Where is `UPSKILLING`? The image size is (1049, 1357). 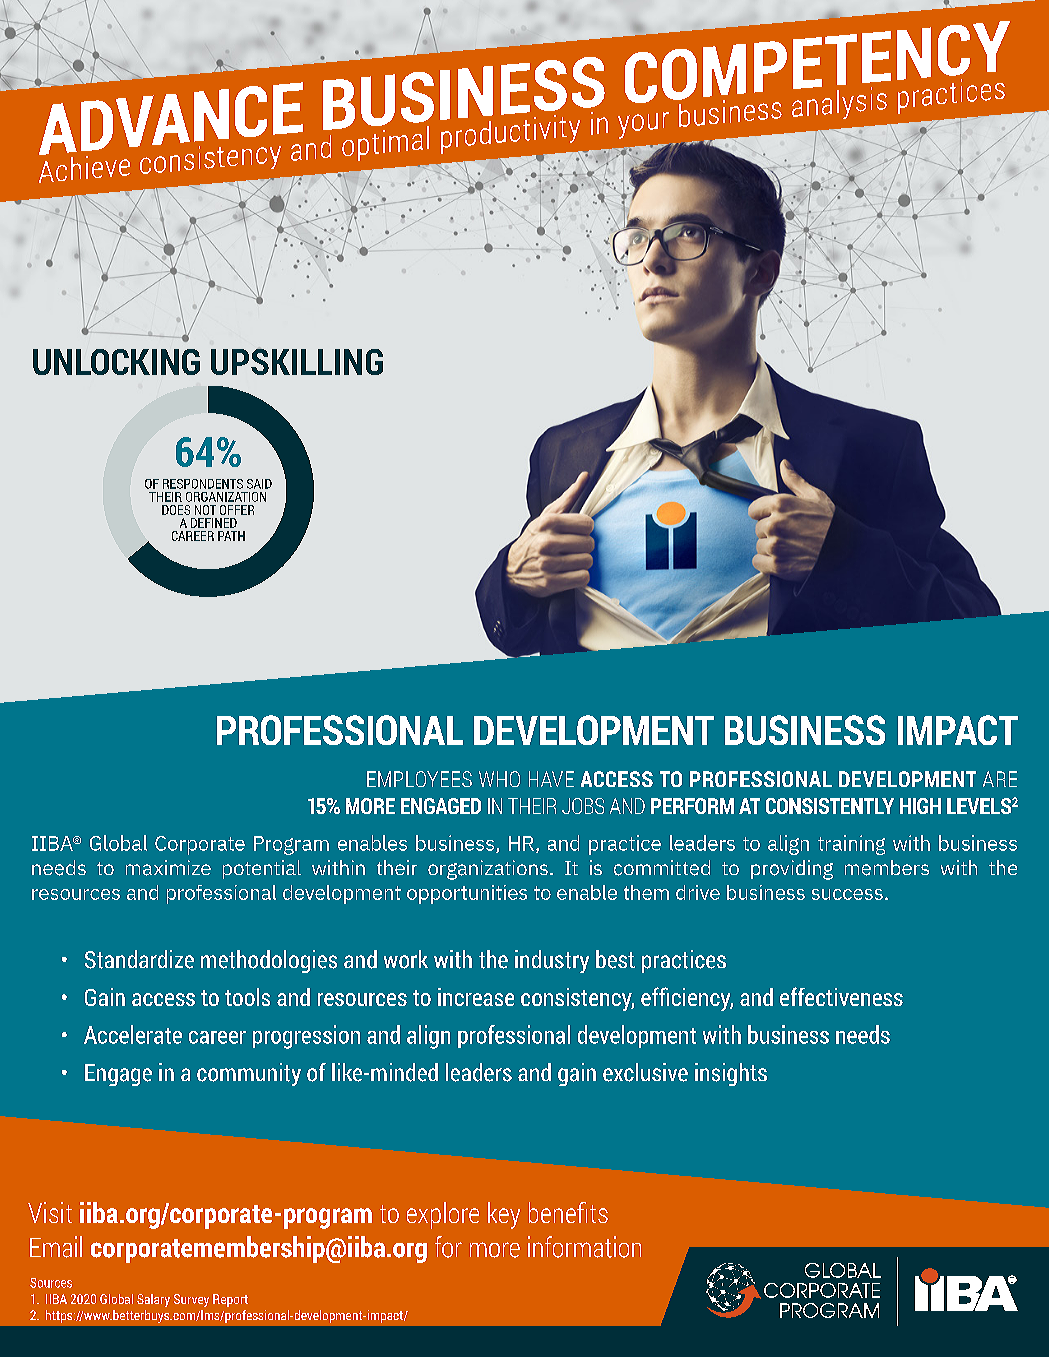 UPSKILLING is located at coordinates (297, 362).
